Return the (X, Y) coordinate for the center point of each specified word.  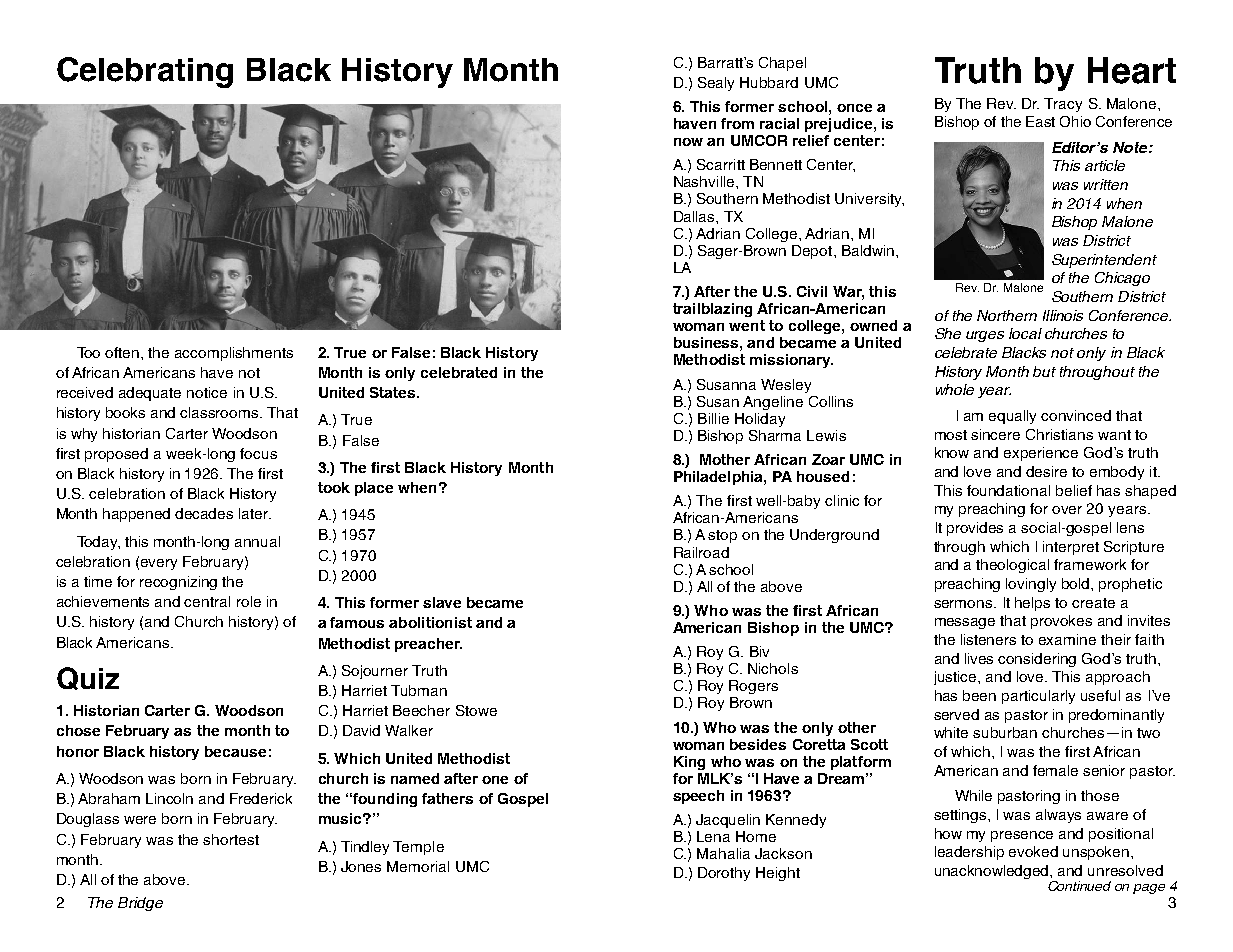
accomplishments (234, 354)
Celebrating (145, 72)
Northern (1007, 315)
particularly (1038, 697)
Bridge (140, 904)
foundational (1008, 490)
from (737, 123)
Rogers (753, 687)
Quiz (88, 678)
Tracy (1063, 105)
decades (204, 513)
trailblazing (712, 310)
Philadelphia (719, 478)
